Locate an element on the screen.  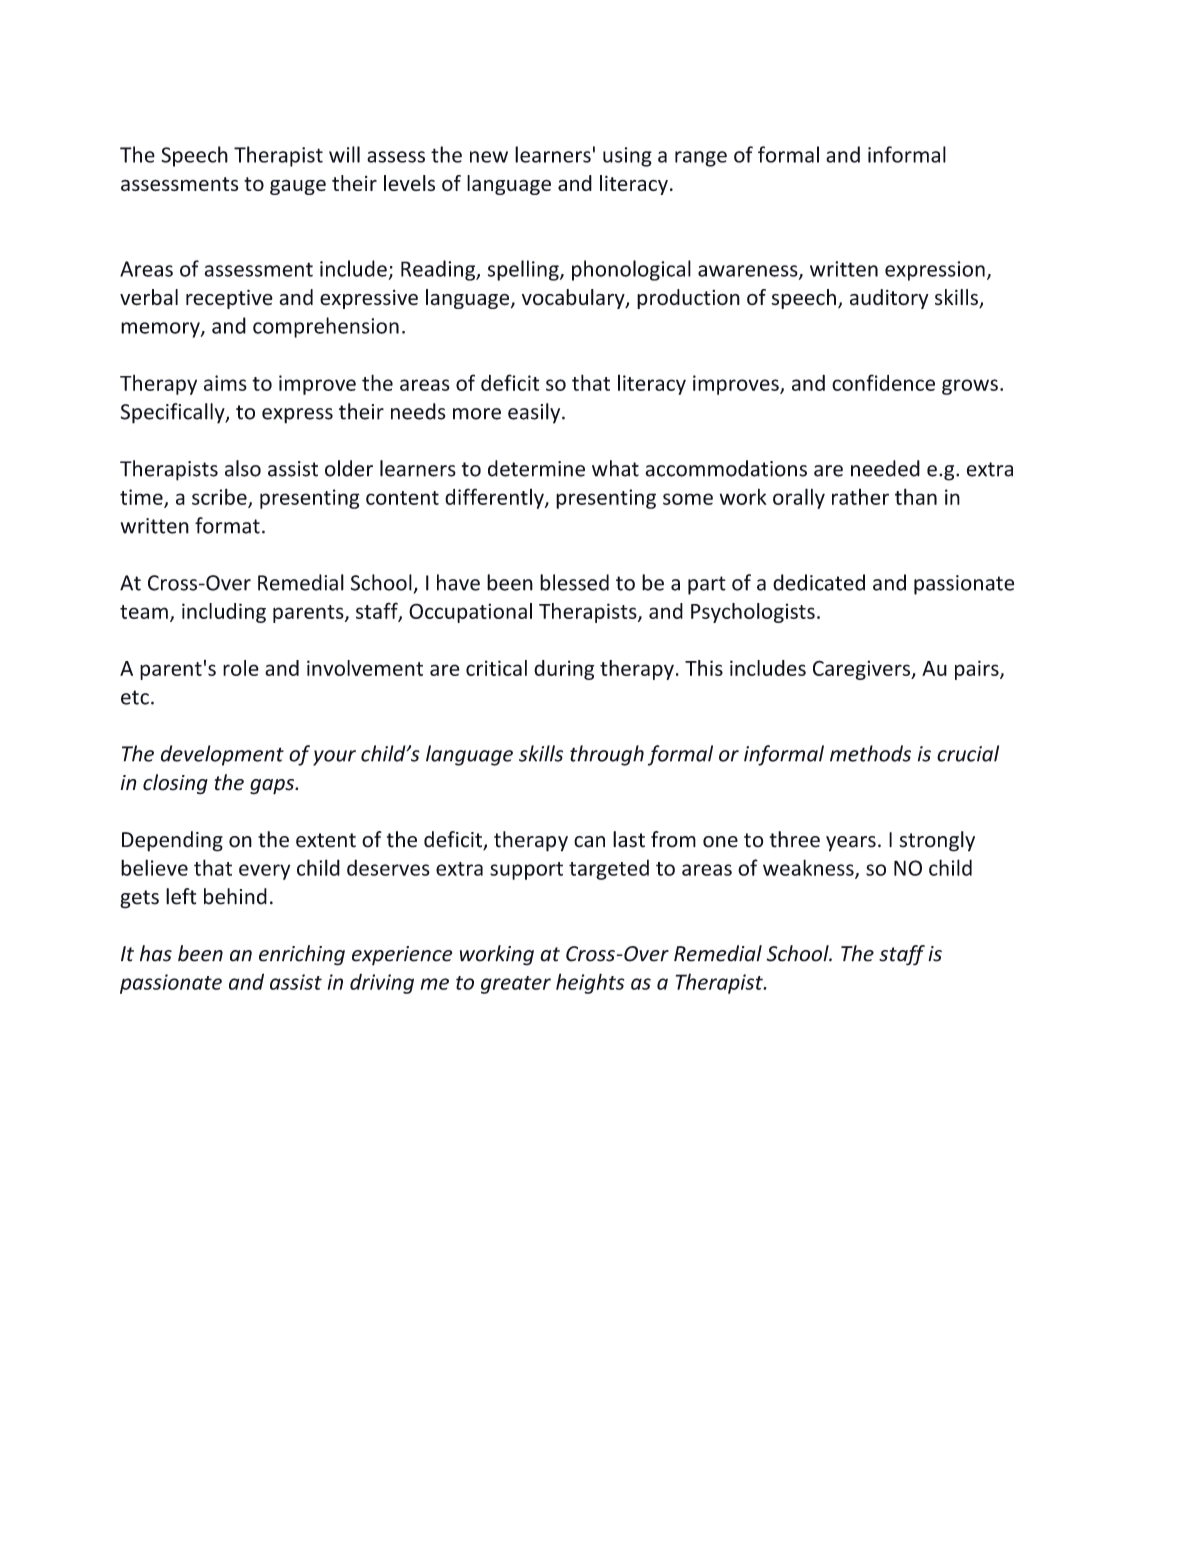
including is located at coordinates (224, 613).
